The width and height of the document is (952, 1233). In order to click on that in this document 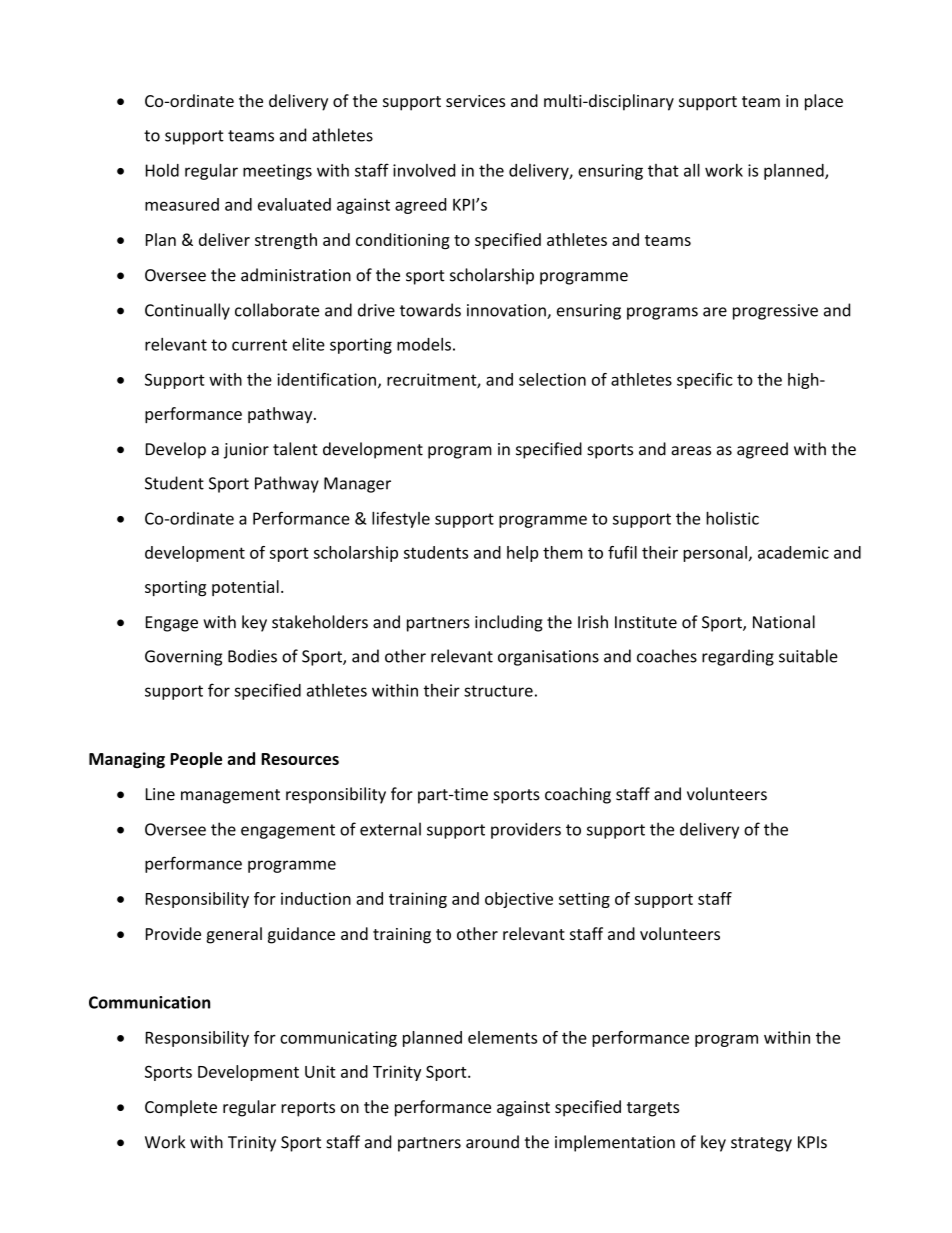, I will do `click(663, 170)`.
